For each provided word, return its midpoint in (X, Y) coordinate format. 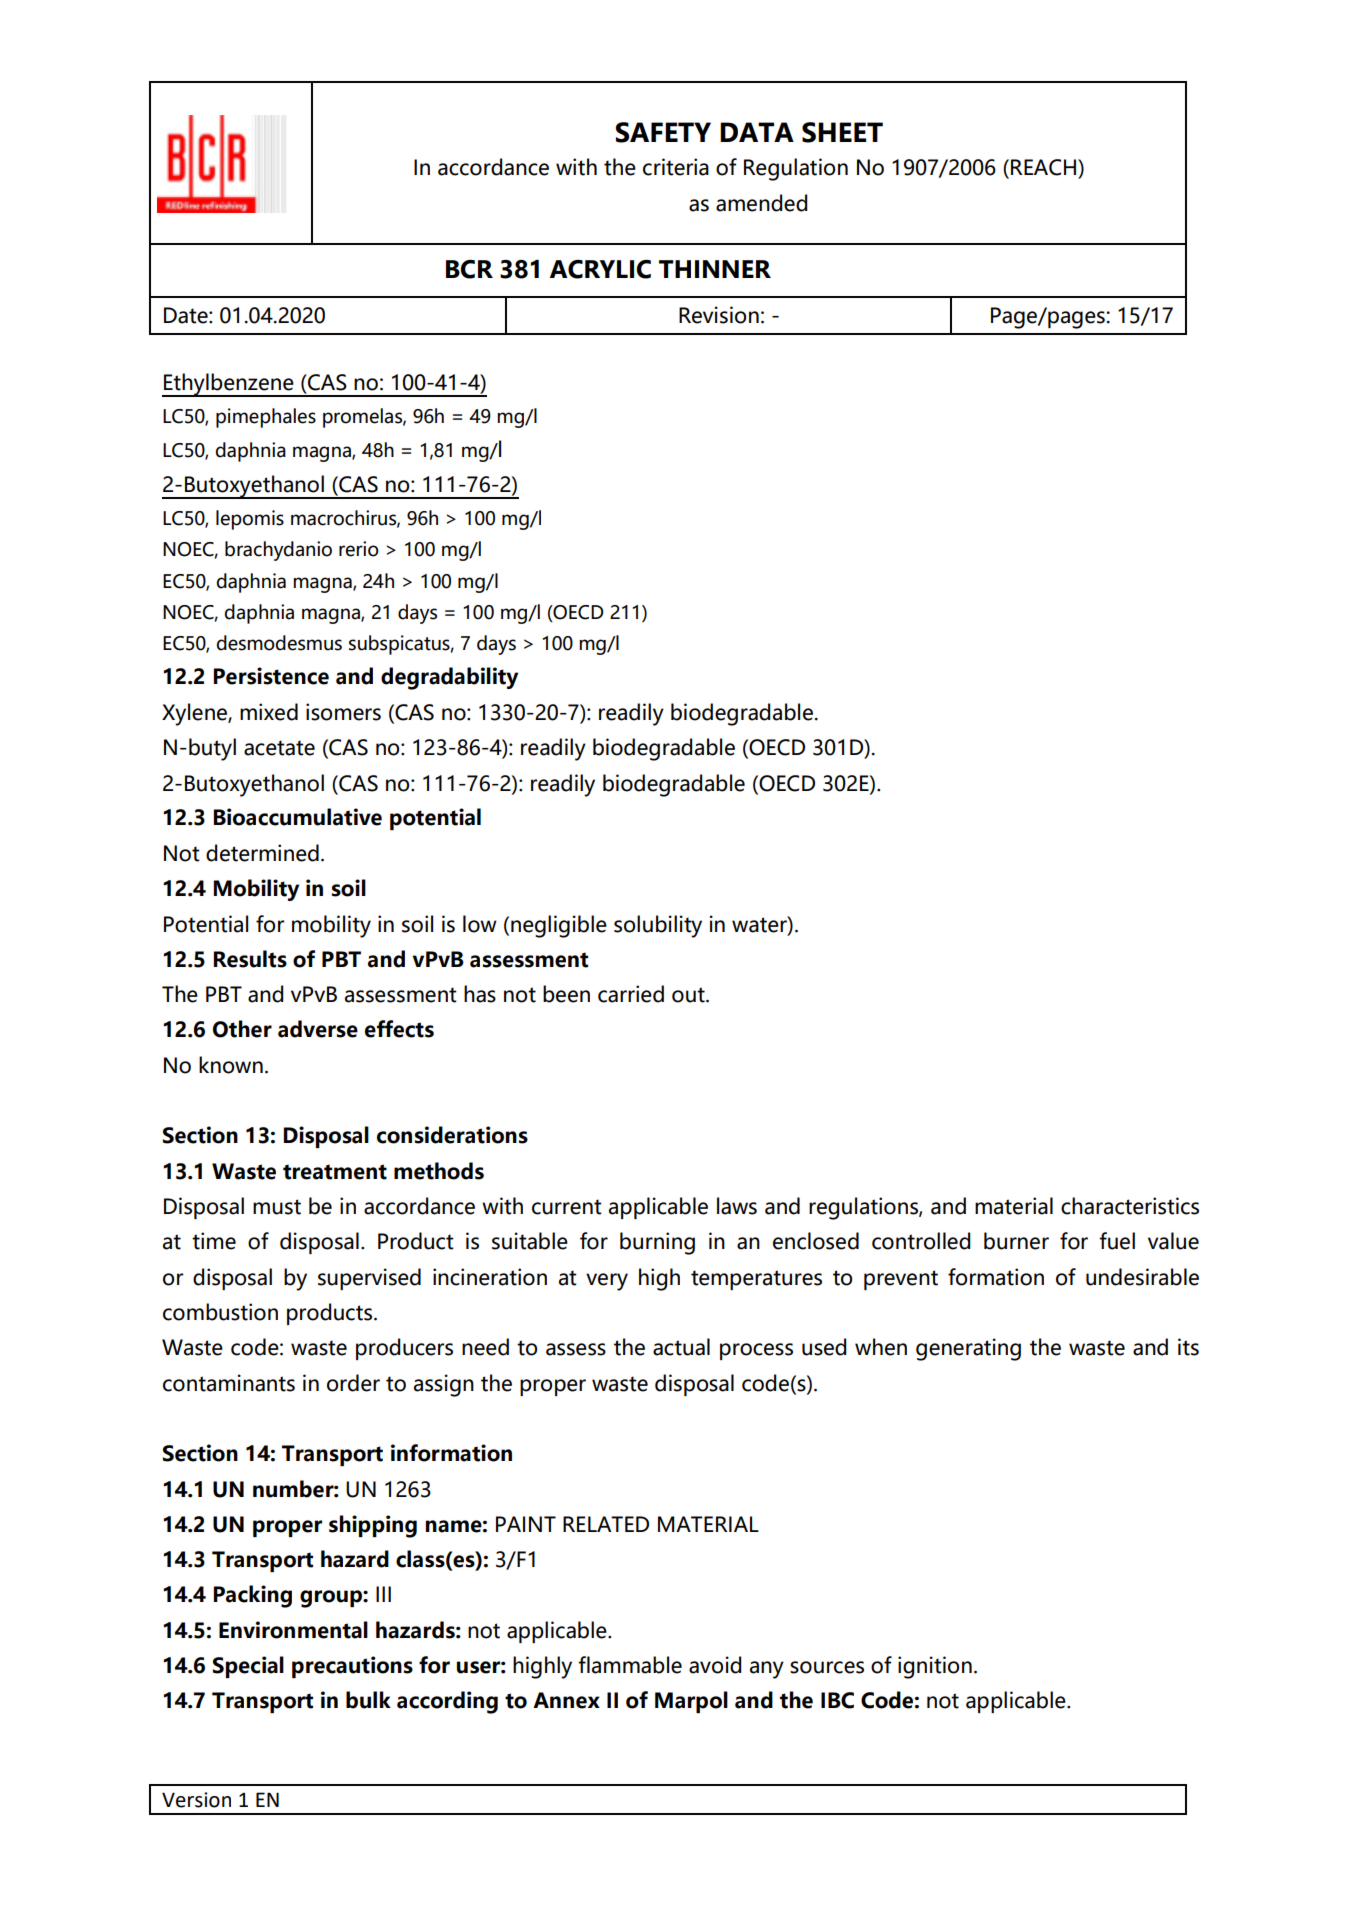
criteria (676, 167)
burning (657, 1243)
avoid (715, 1665)
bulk (368, 1700)
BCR (469, 269)
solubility (658, 926)
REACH (1045, 167)
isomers (343, 712)
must (277, 1207)
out (689, 995)
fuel (1117, 1241)
